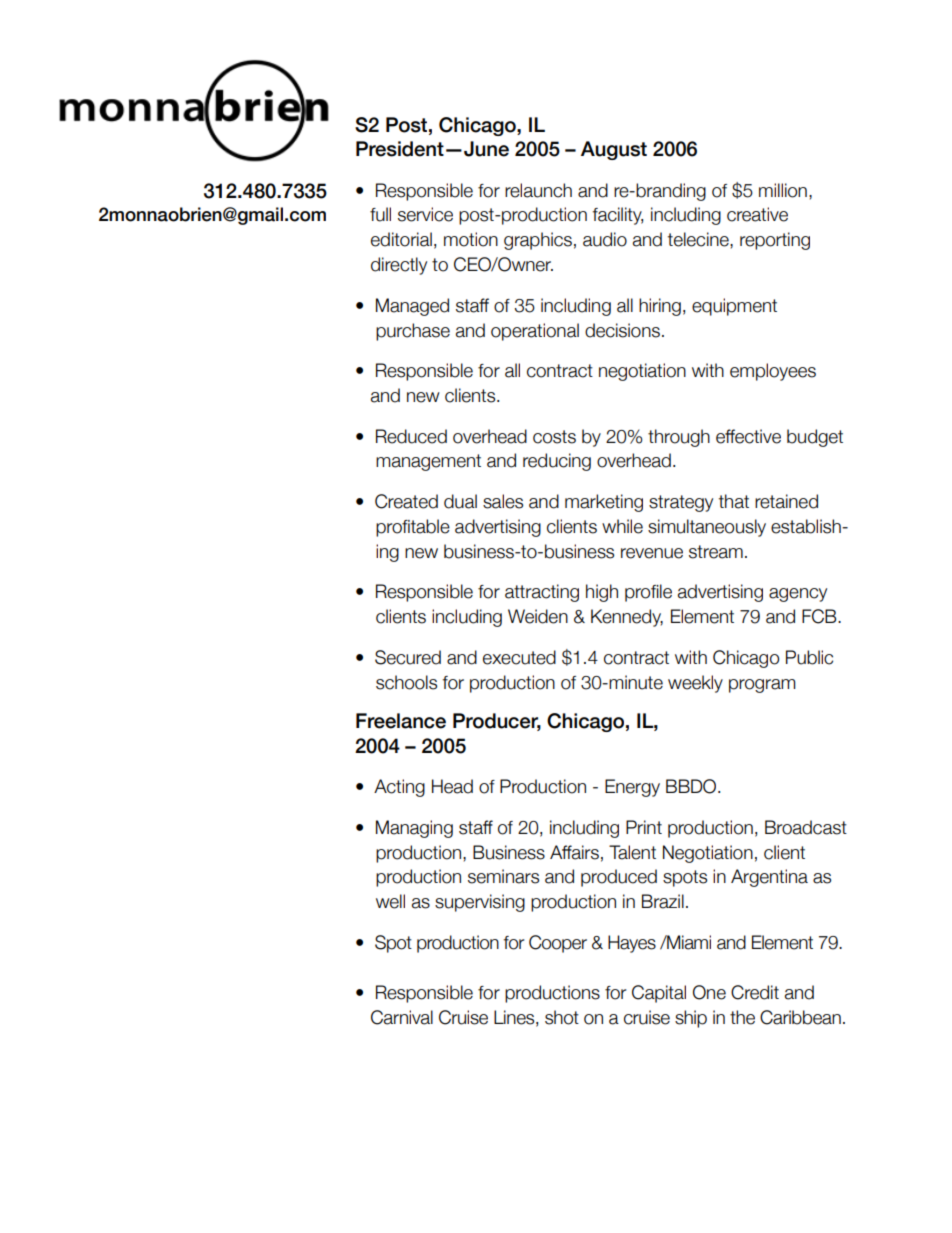 This screenshot has height=1233, width=952. What do you see at coordinates (783, 190) in the screenshot?
I see `million` at bounding box center [783, 190].
